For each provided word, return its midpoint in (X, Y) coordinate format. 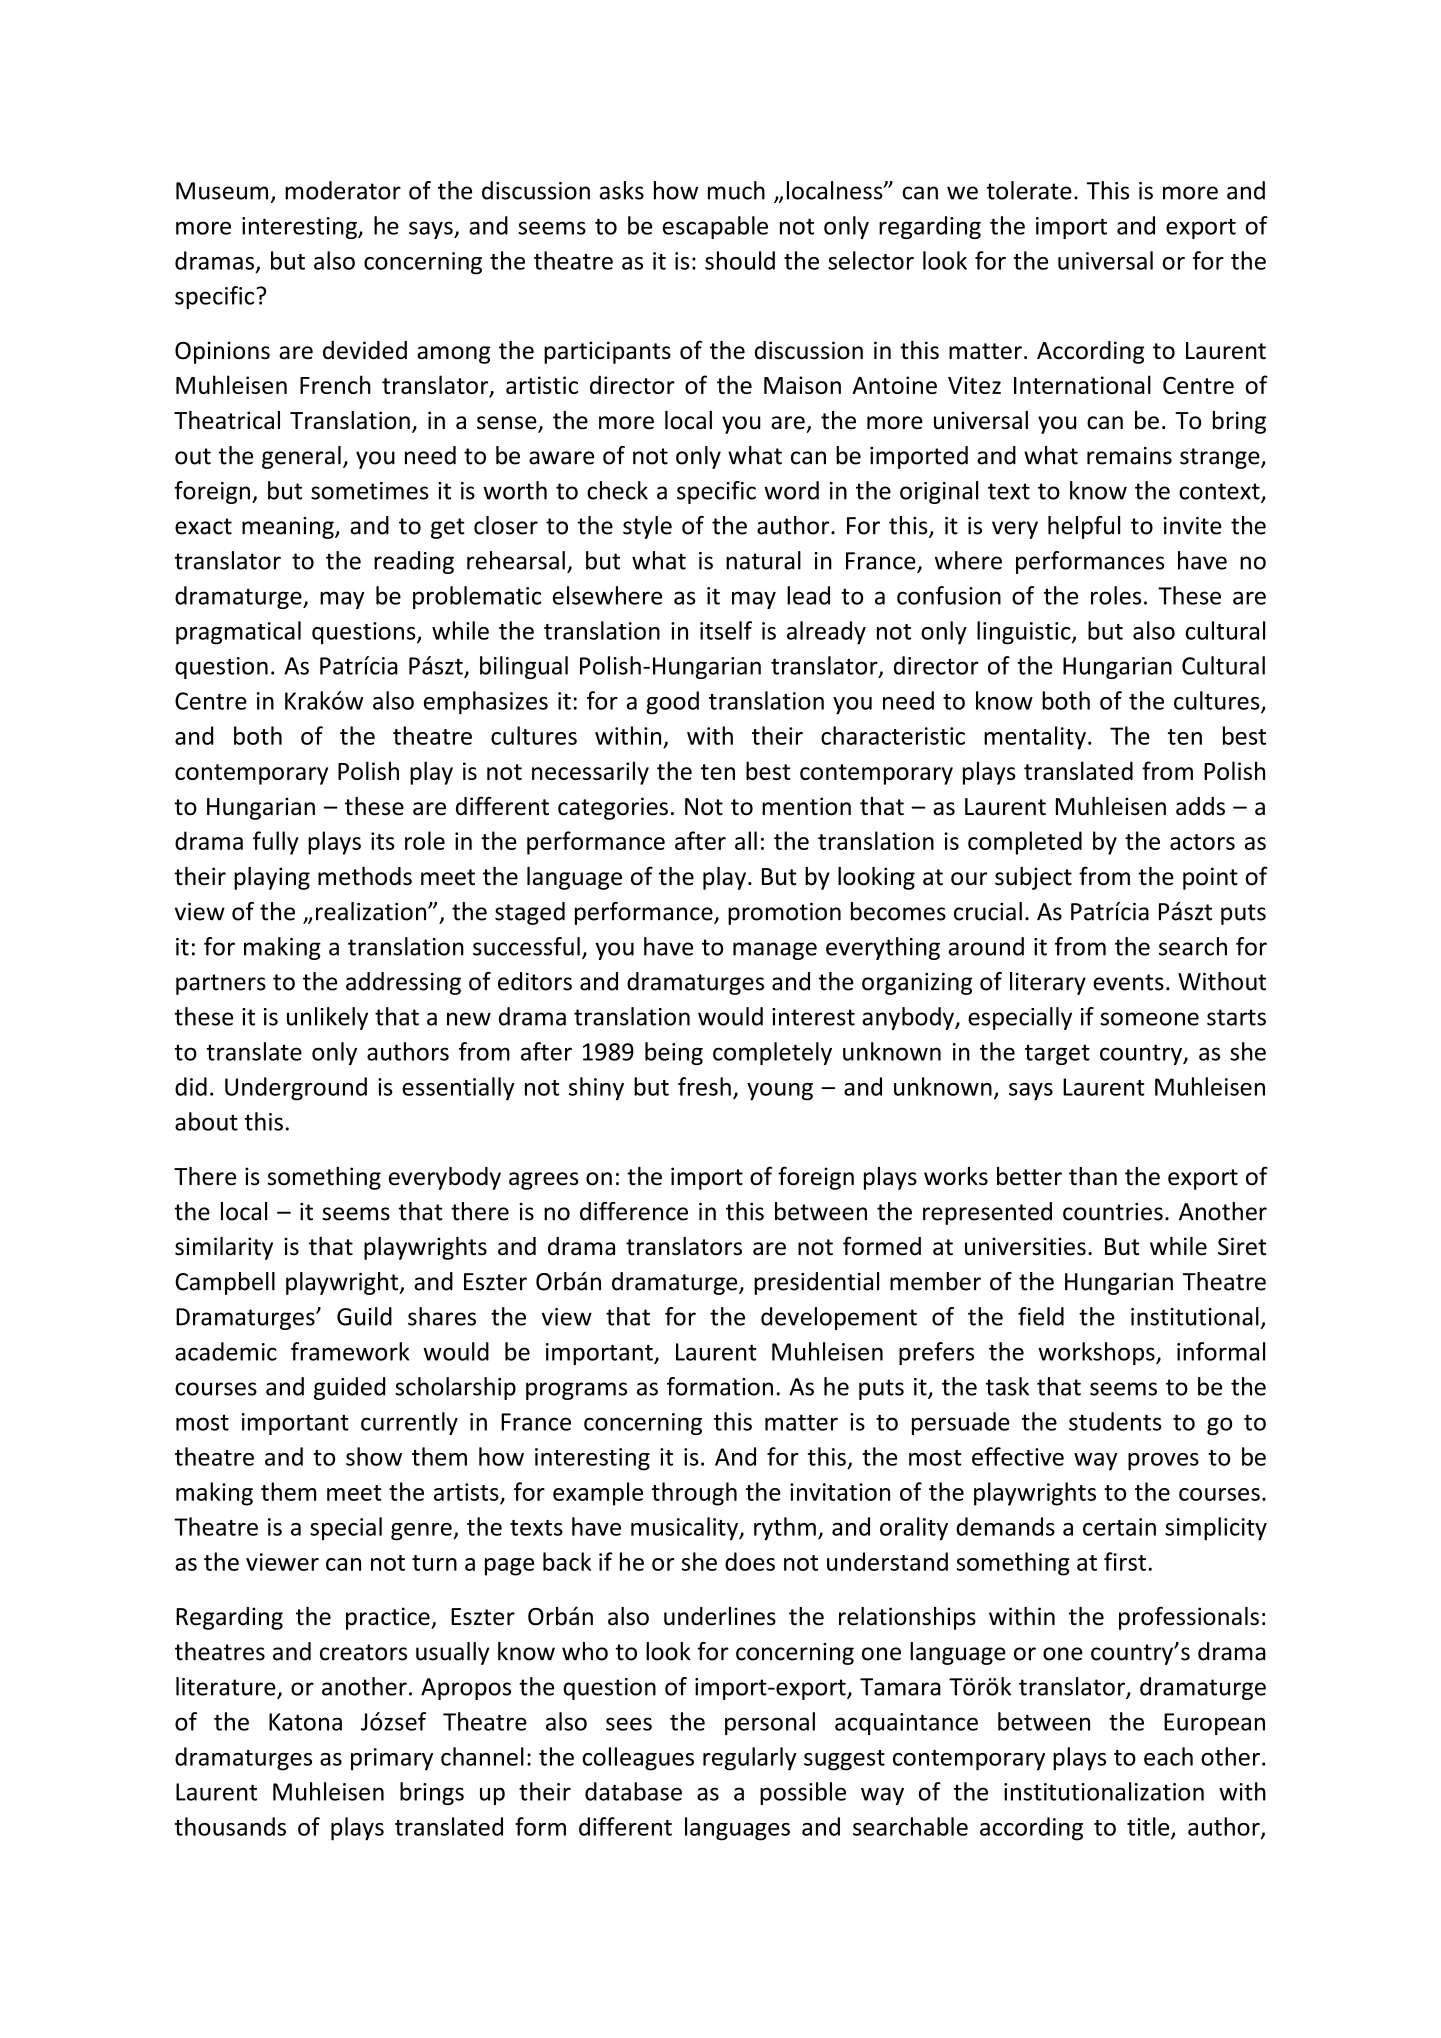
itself (726, 630)
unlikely (327, 1018)
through (694, 1494)
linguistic (1025, 633)
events (1128, 982)
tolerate (1029, 190)
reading (414, 562)
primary (392, 1759)
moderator (343, 190)
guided (349, 1388)
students (1115, 1421)
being (674, 1053)
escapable (715, 227)
